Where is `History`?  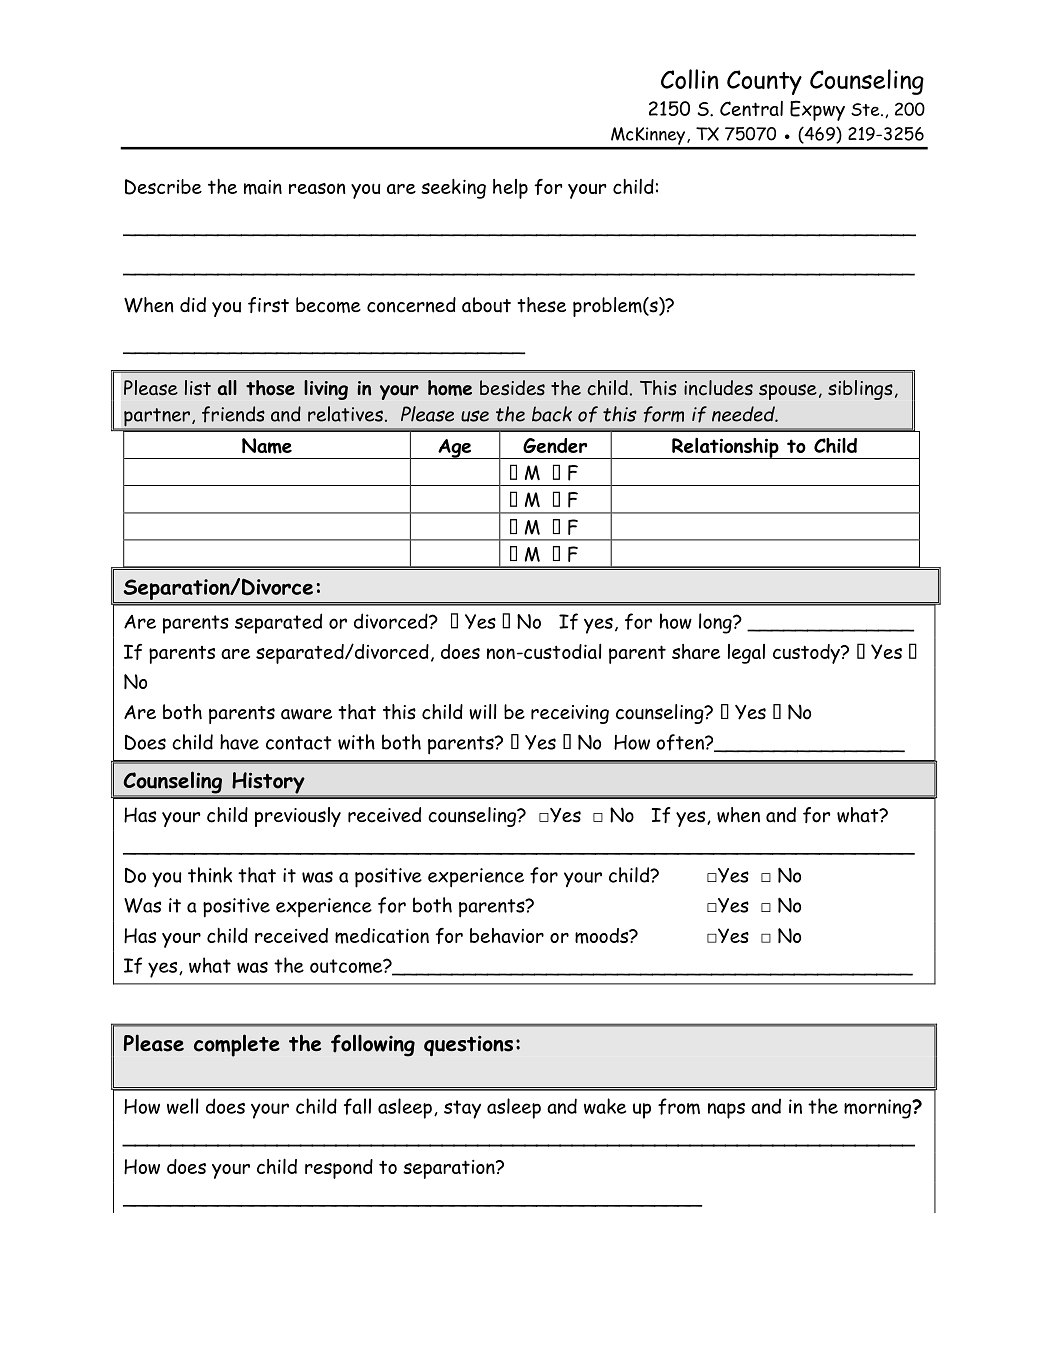 History is located at coordinates (268, 784).
